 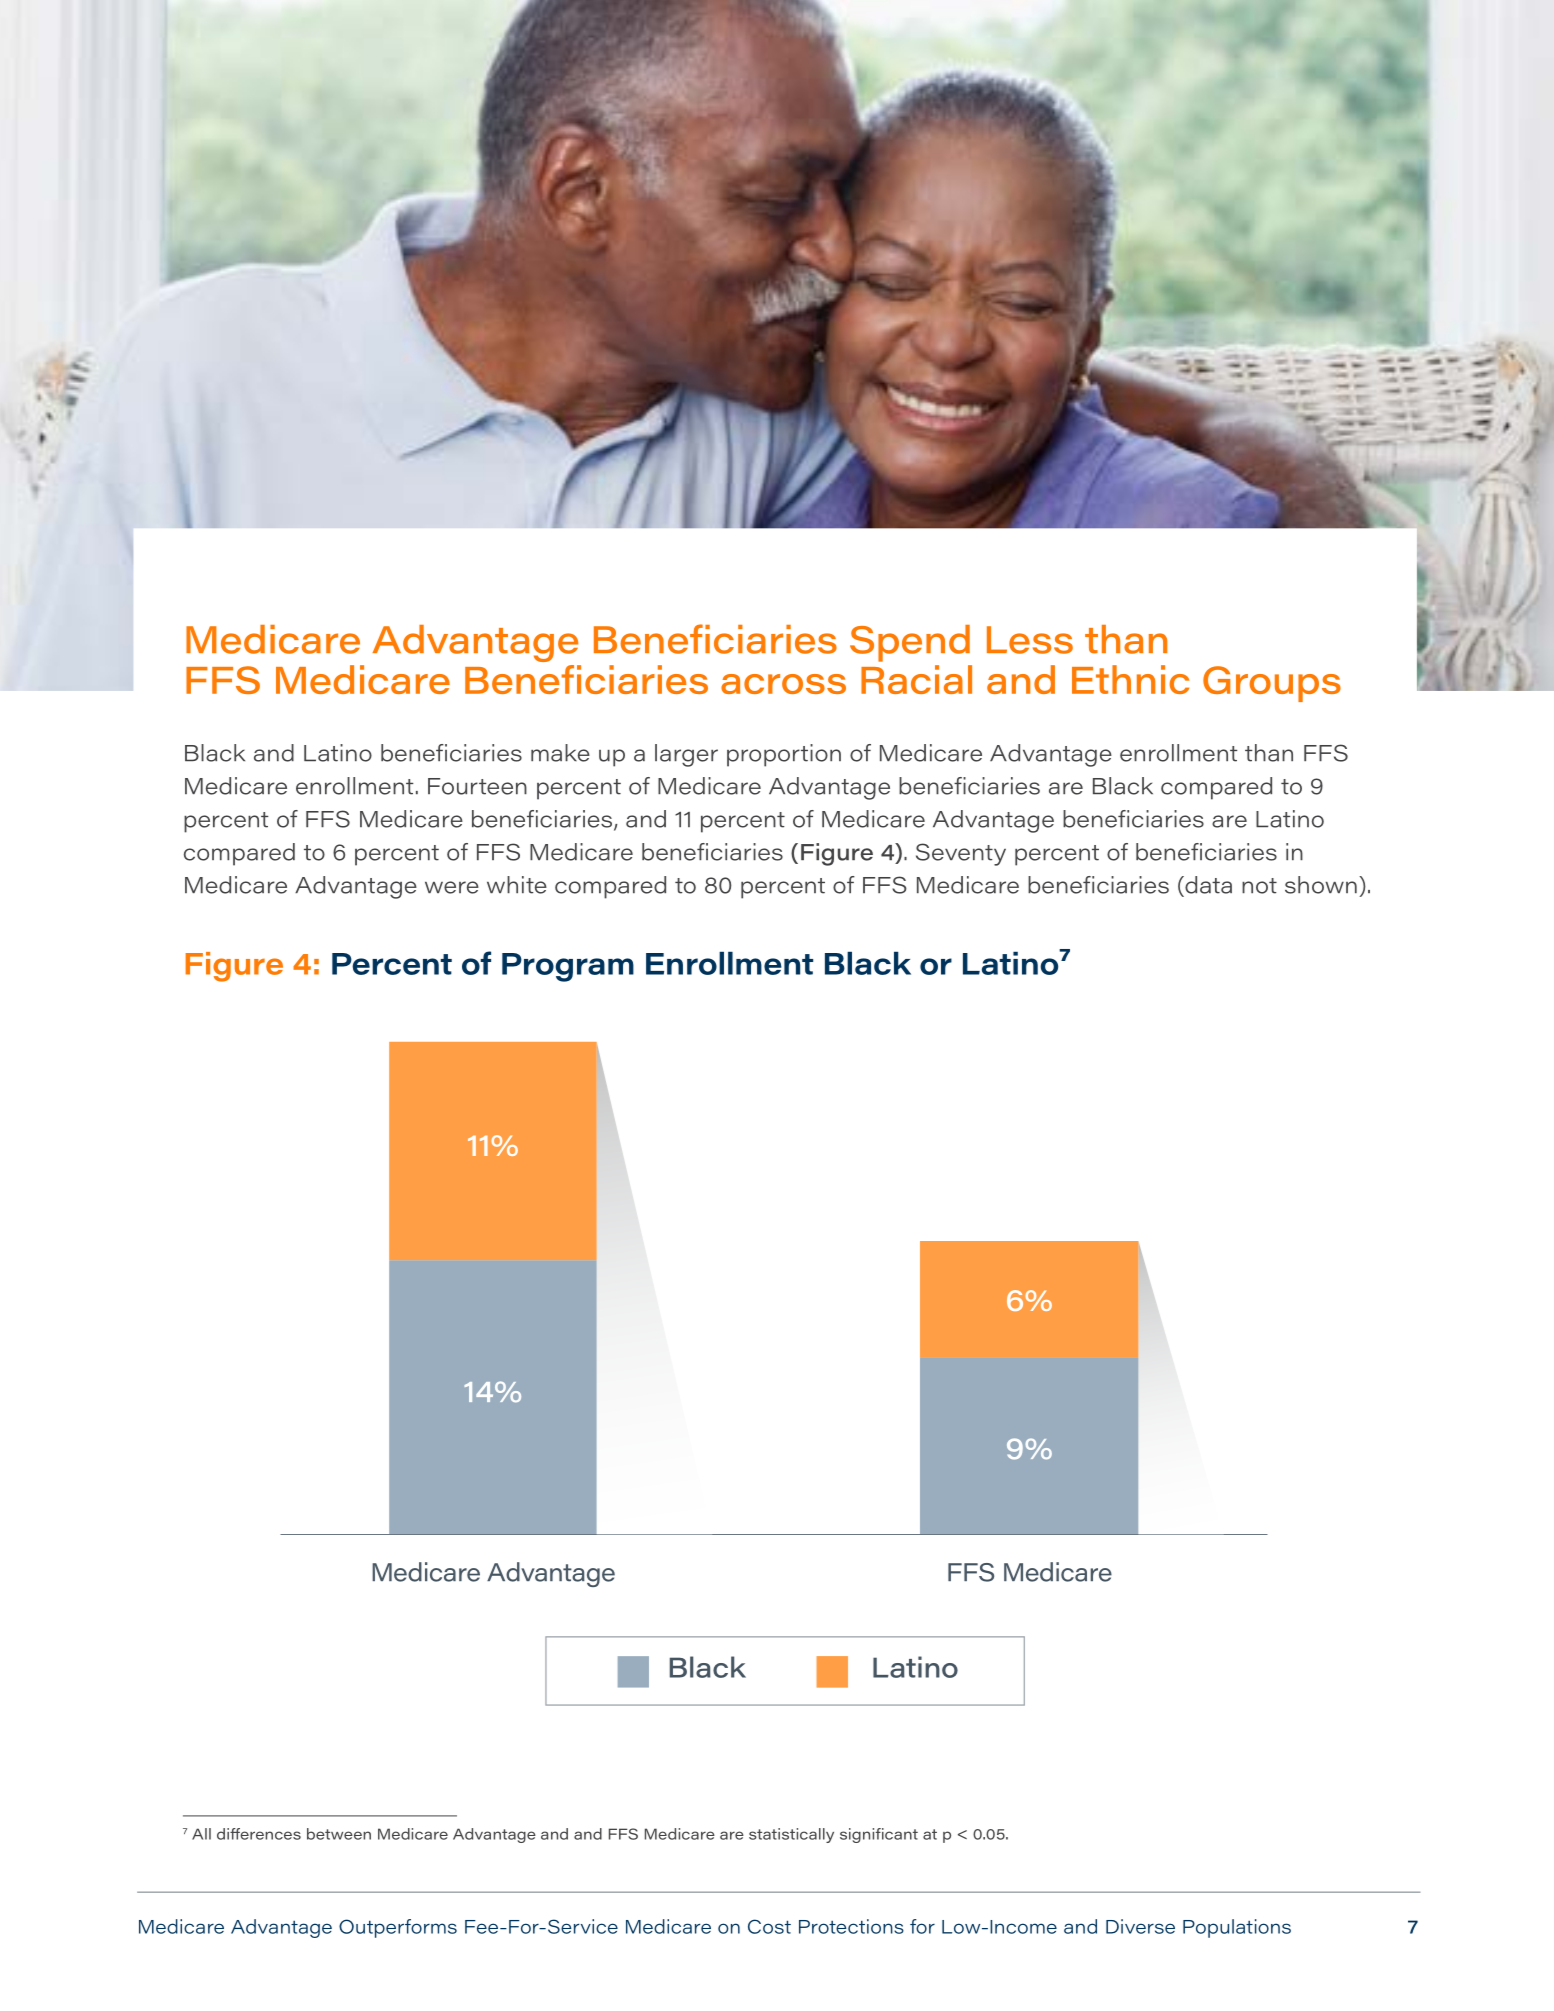 What do you see at coordinates (783, 684) in the image?
I see `across` at bounding box center [783, 684].
